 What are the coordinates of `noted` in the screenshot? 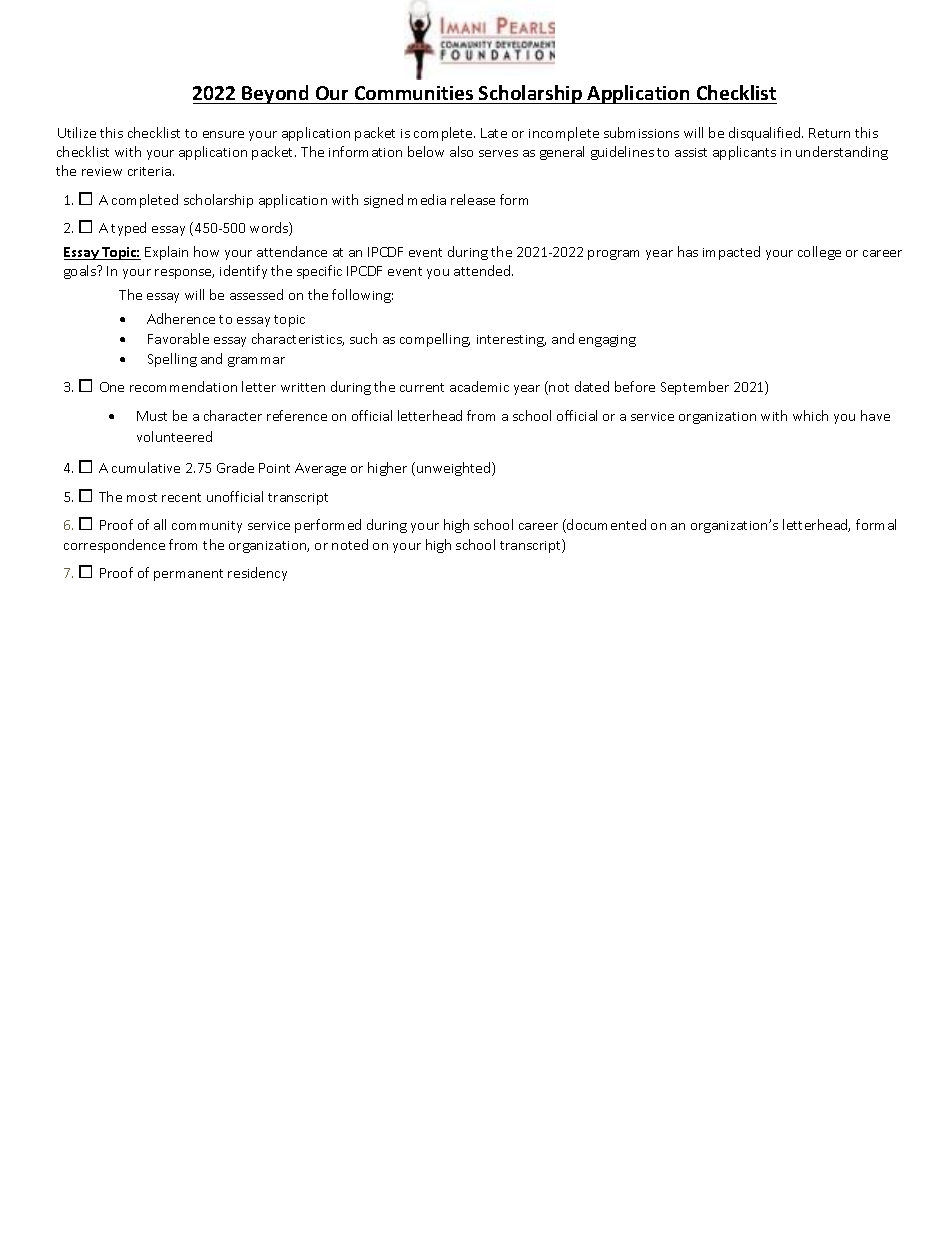 It's located at (350, 544).
